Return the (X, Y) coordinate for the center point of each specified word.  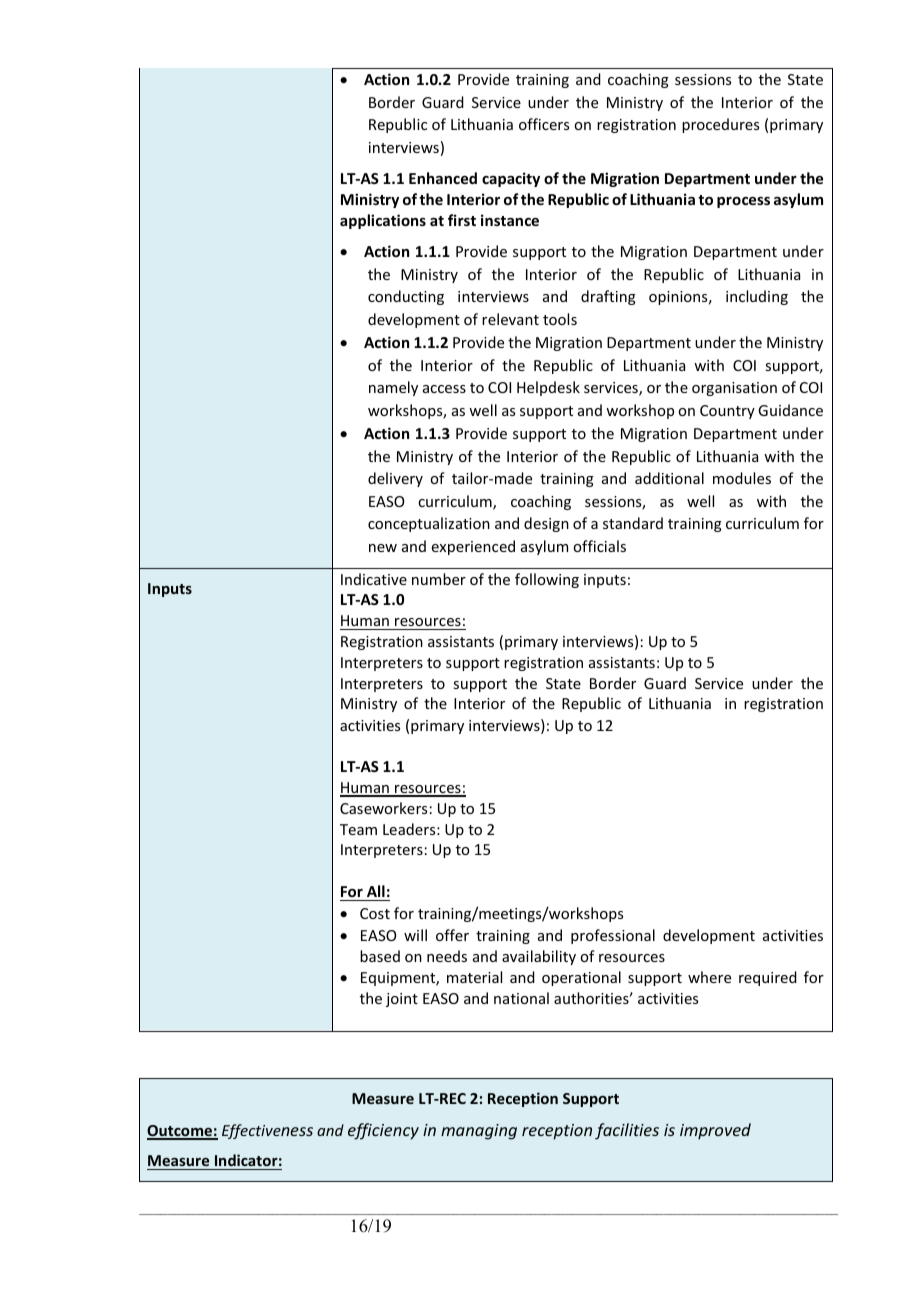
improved (715, 1131)
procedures (720, 125)
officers (544, 124)
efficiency (383, 1131)
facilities (627, 1131)
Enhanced (443, 178)
